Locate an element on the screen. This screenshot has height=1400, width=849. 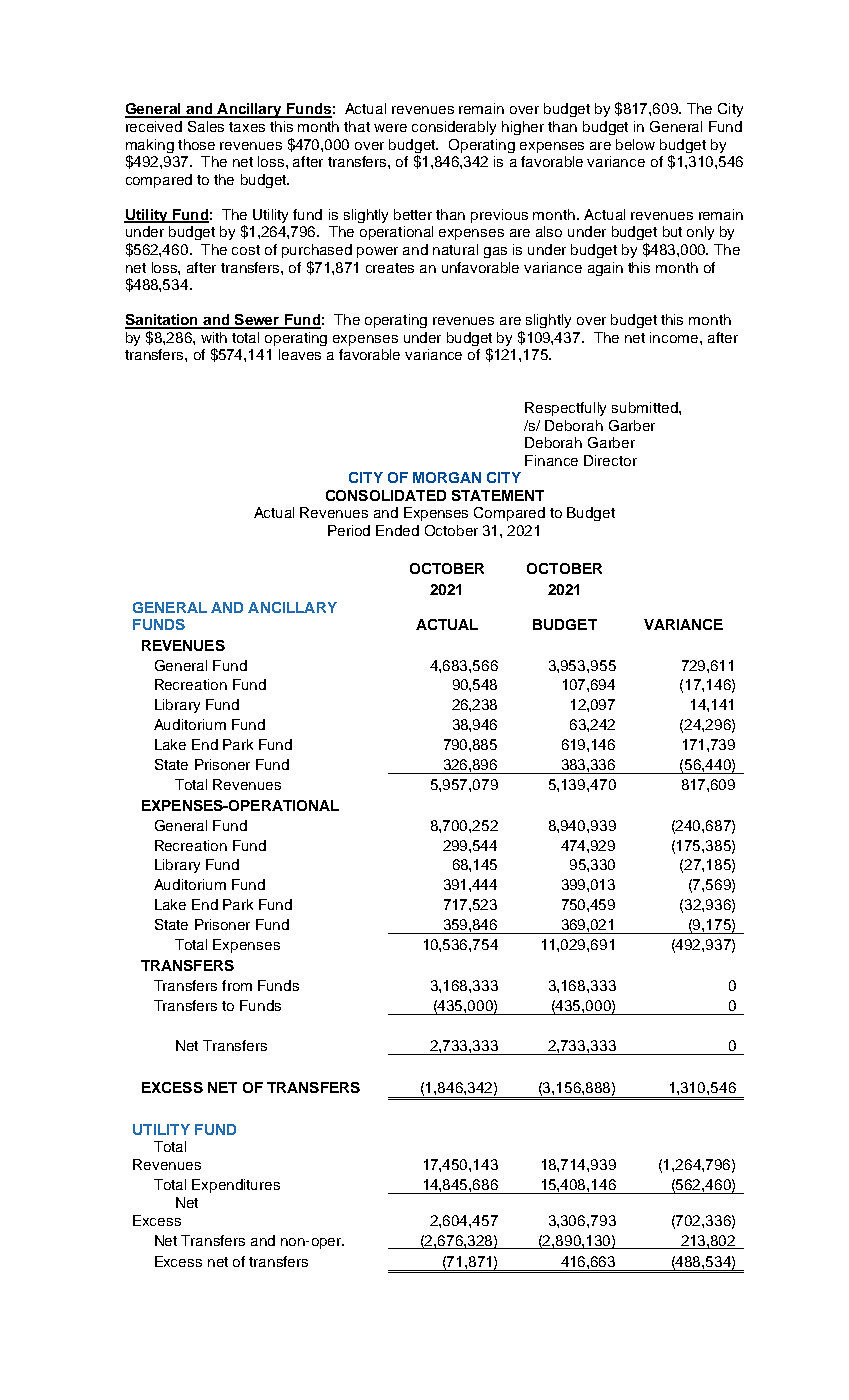
Expenditures is located at coordinates (236, 1186).
